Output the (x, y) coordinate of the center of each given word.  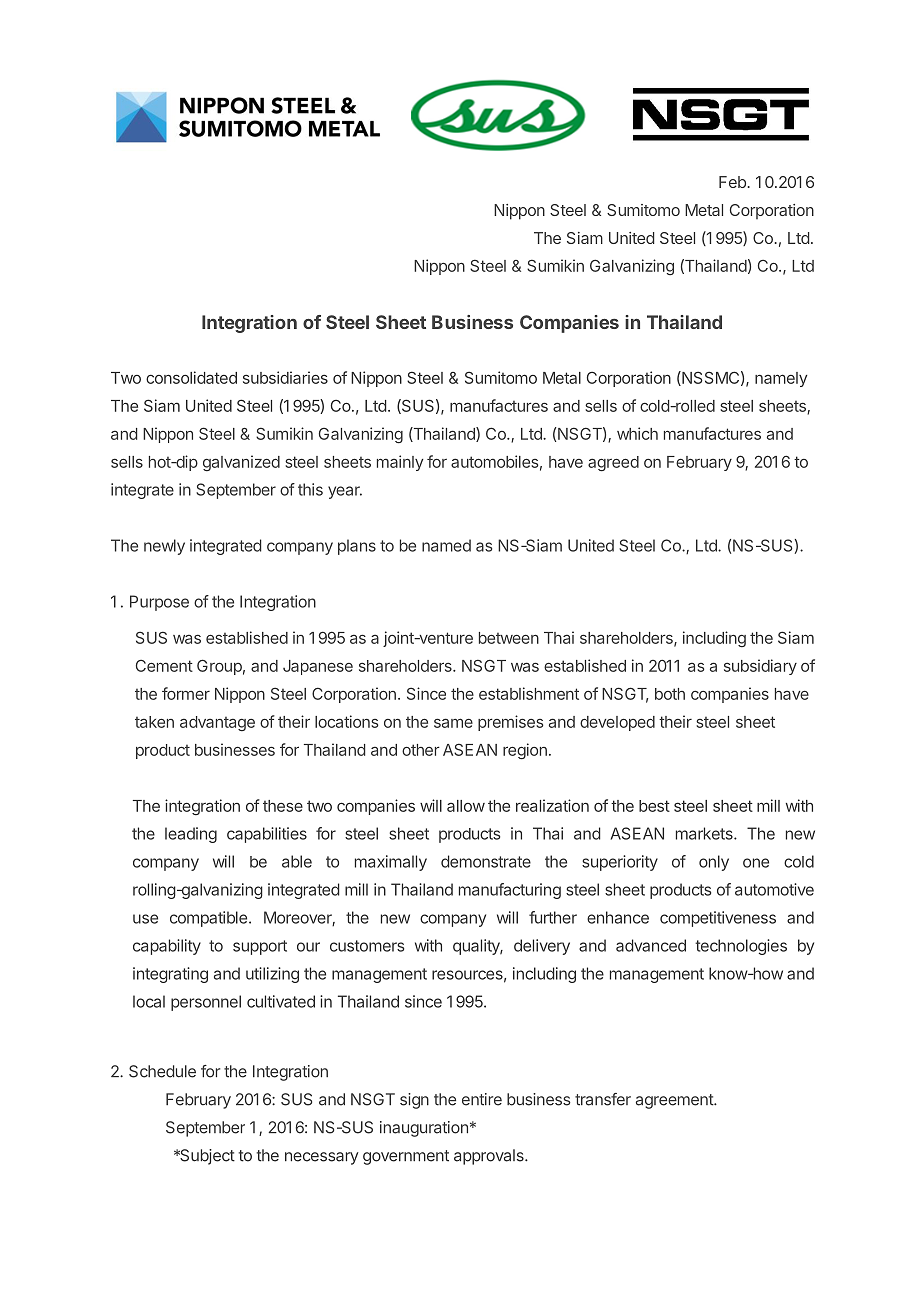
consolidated (191, 377)
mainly (400, 463)
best (654, 806)
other (421, 750)
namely (781, 379)
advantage (217, 723)
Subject (206, 1157)
